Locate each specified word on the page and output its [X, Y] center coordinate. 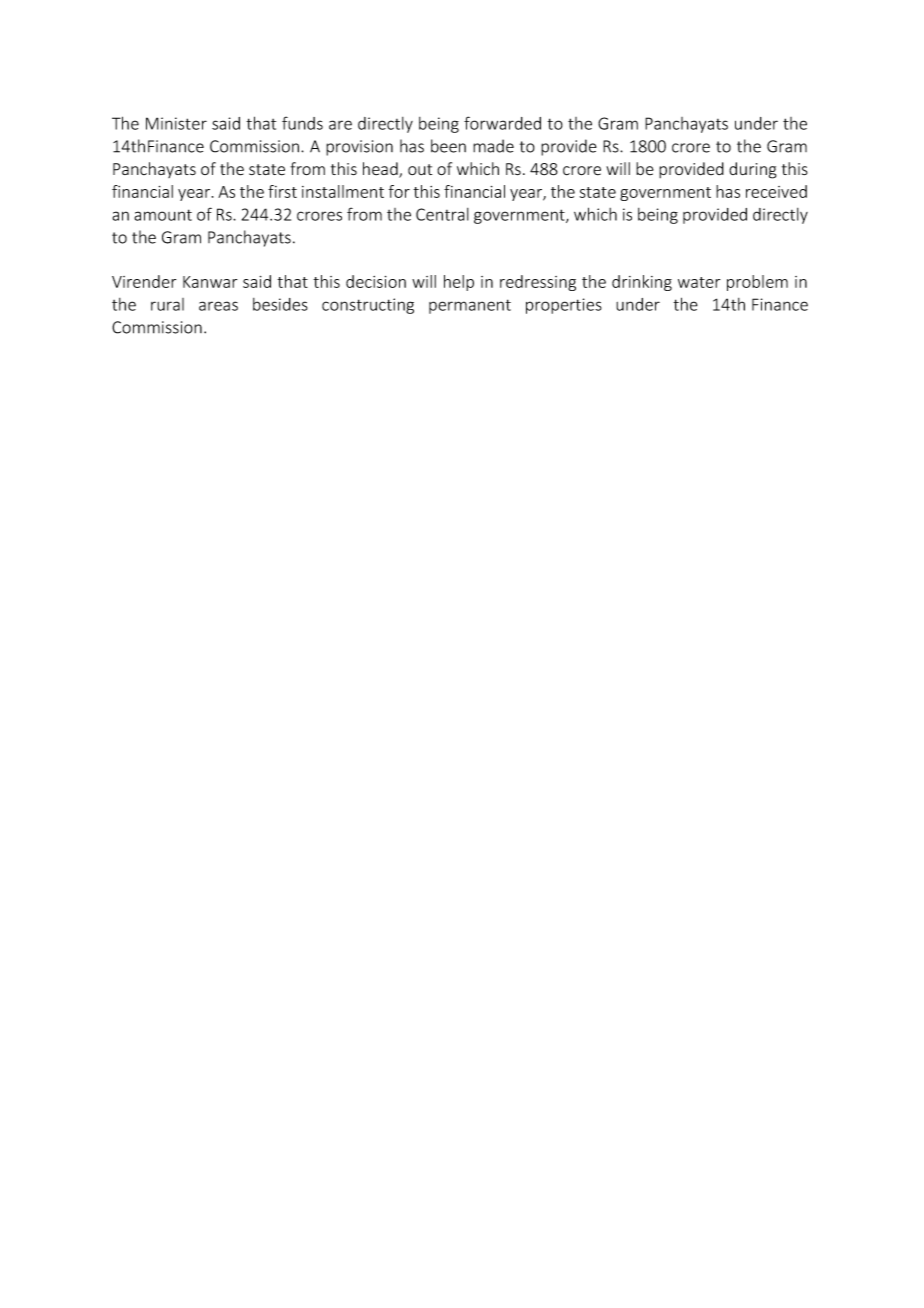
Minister [176, 123]
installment [343, 191]
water [699, 282]
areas [218, 306]
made [493, 146]
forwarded [502, 123]
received [776, 191]
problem [757, 283]
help [459, 283]
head [381, 170]
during [753, 170]
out [420, 169]
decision [376, 281]
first [282, 191]
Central [442, 214]
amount [163, 215]
